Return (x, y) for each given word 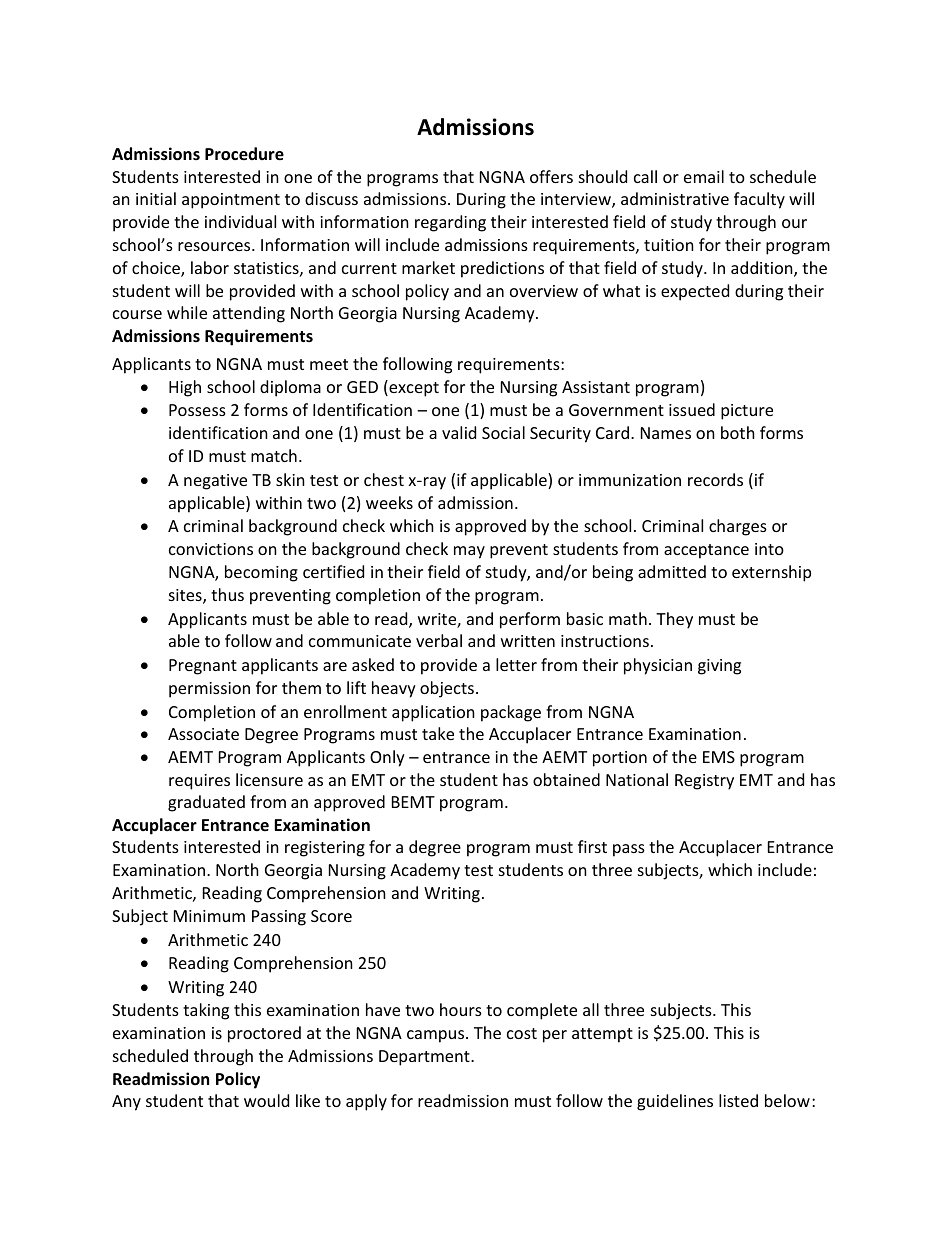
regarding (450, 223)
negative (215, 482)
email (704, 176)
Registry (704, 782)
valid (459, 432)
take (438, 733)
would (266, 1100)
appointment (231, 201)
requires (199, 782)
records (715, 479)
